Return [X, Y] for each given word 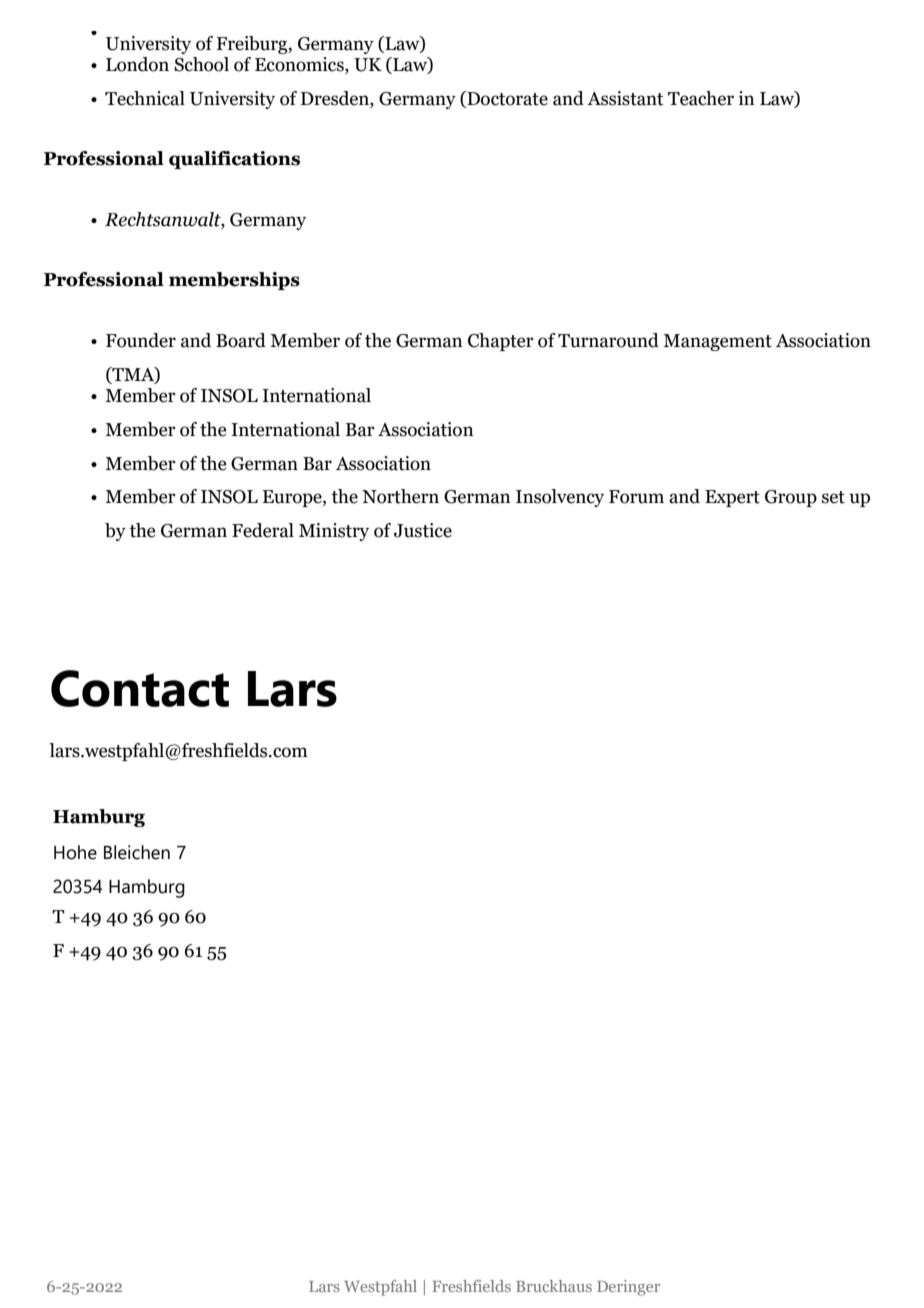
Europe [293, 498]
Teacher [701, 98]
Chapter [501, 342]
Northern [400, 496]
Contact [140, 688]
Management [717, 342]
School [201, 64]
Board [241, 340]
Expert [732, 498]
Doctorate [506, 99]
